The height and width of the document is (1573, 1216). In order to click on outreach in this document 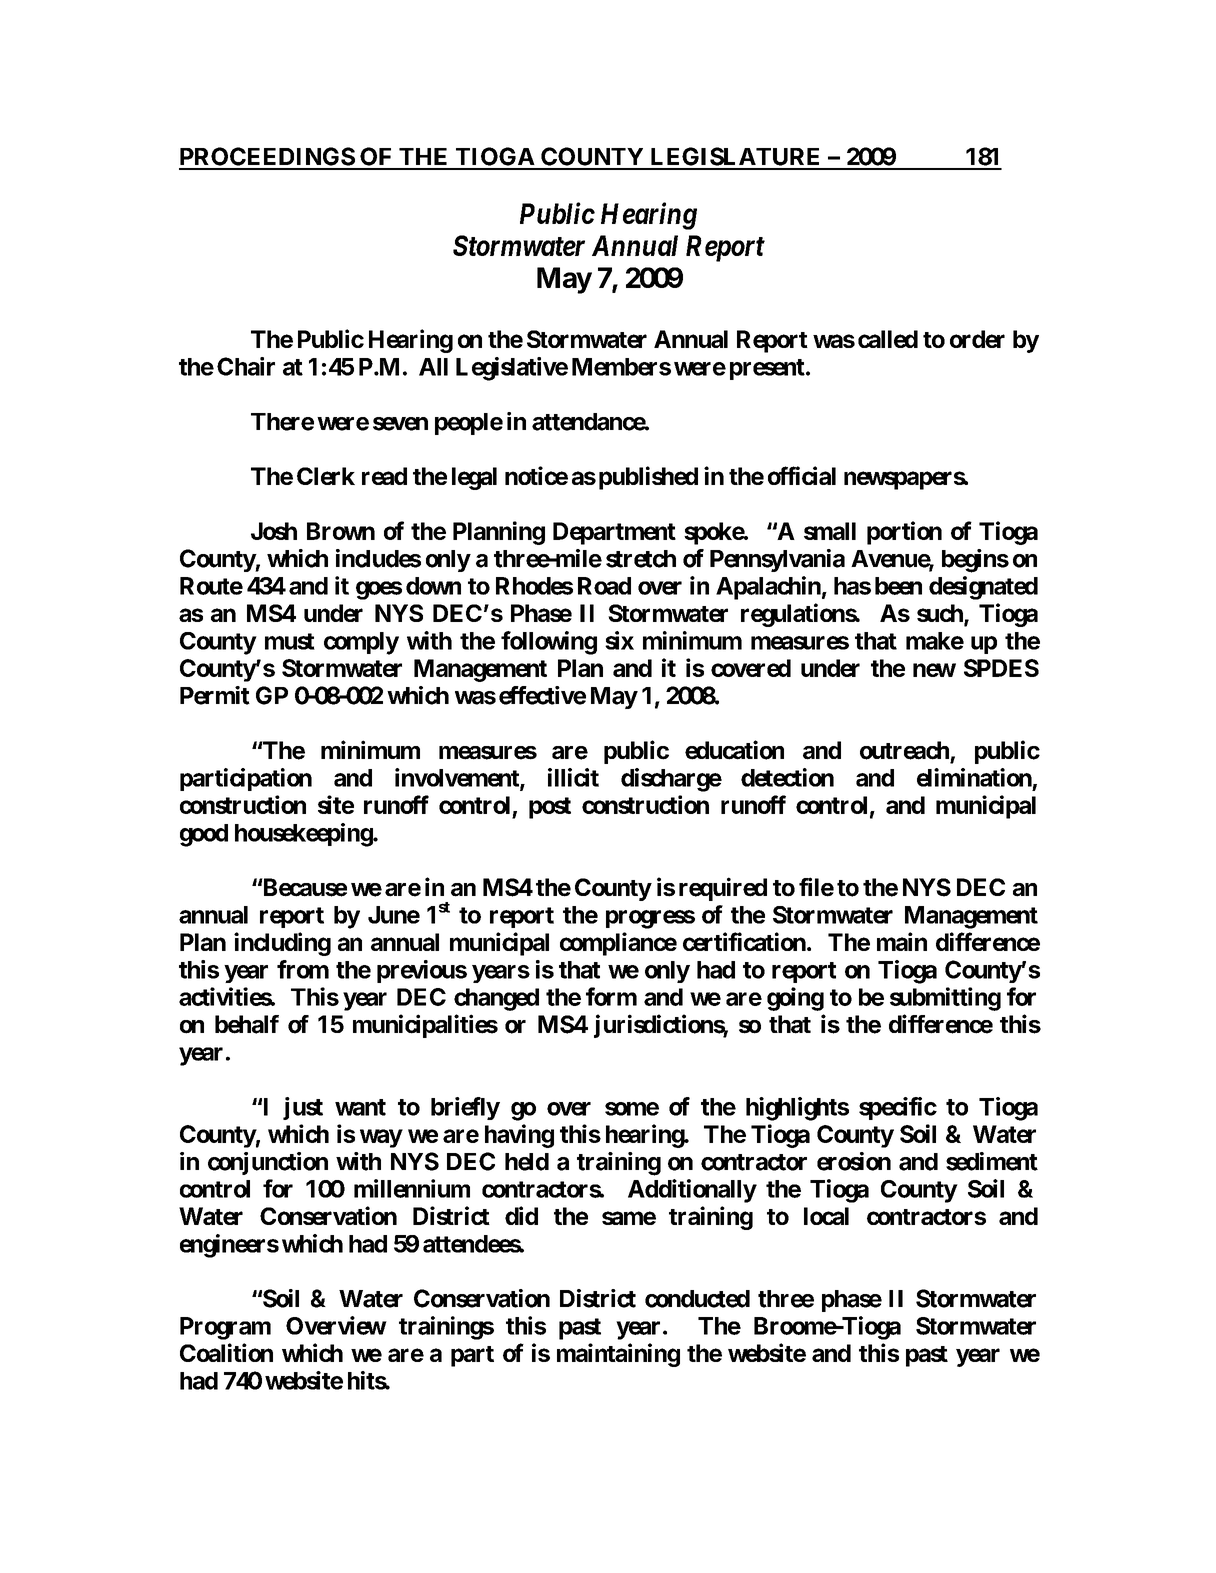, I will do `click(904, 750)`.
